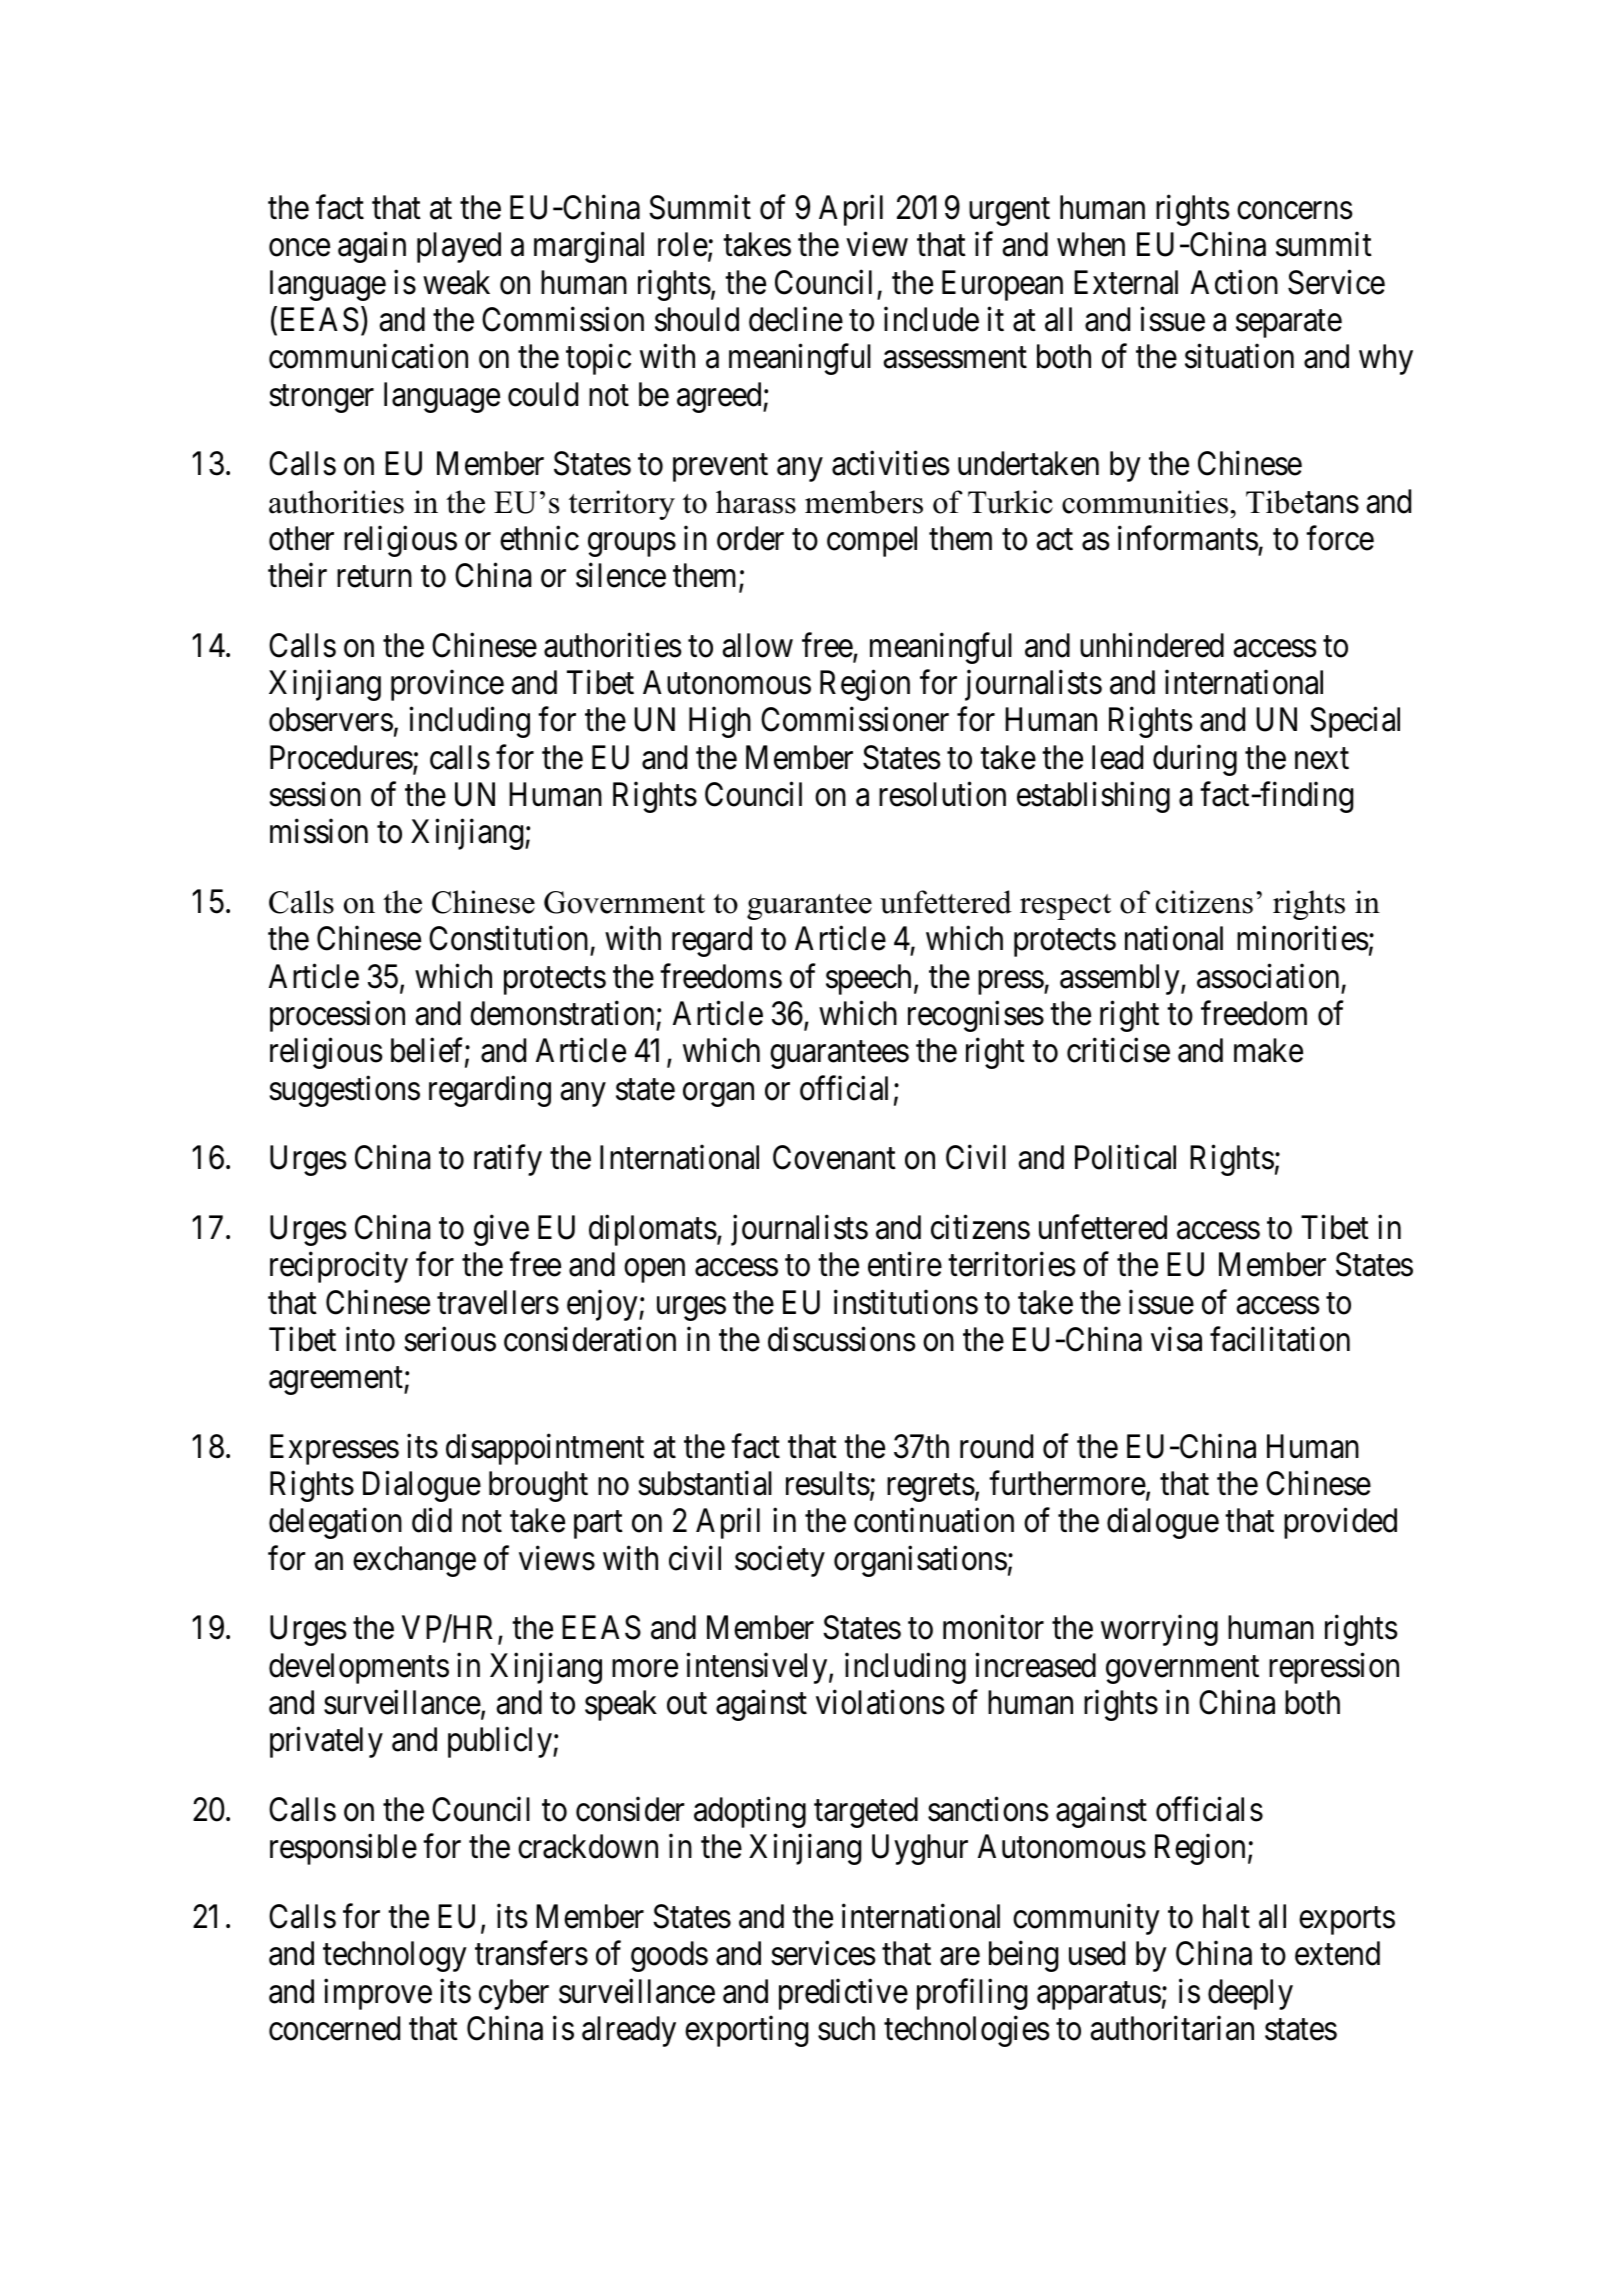 The height and width of the screenshot is (2275, 1608). Describe the element at coordinates (498, 1302) in the screenshot. I see `travellers` at that location.
